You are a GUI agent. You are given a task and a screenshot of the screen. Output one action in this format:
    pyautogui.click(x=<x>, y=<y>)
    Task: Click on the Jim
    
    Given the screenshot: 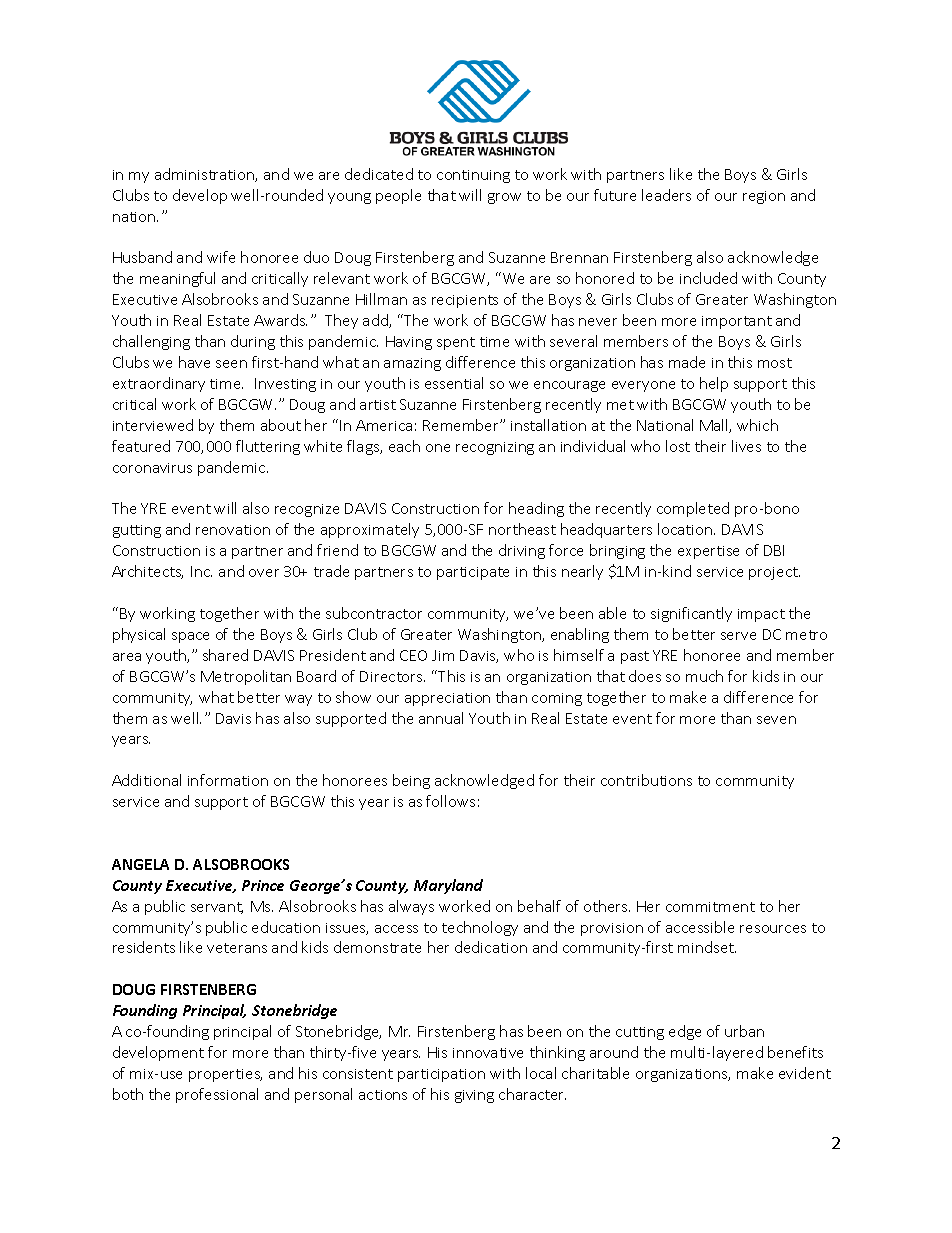 What is the action you would take?
    pyautogui.click(x=443, y=655)
